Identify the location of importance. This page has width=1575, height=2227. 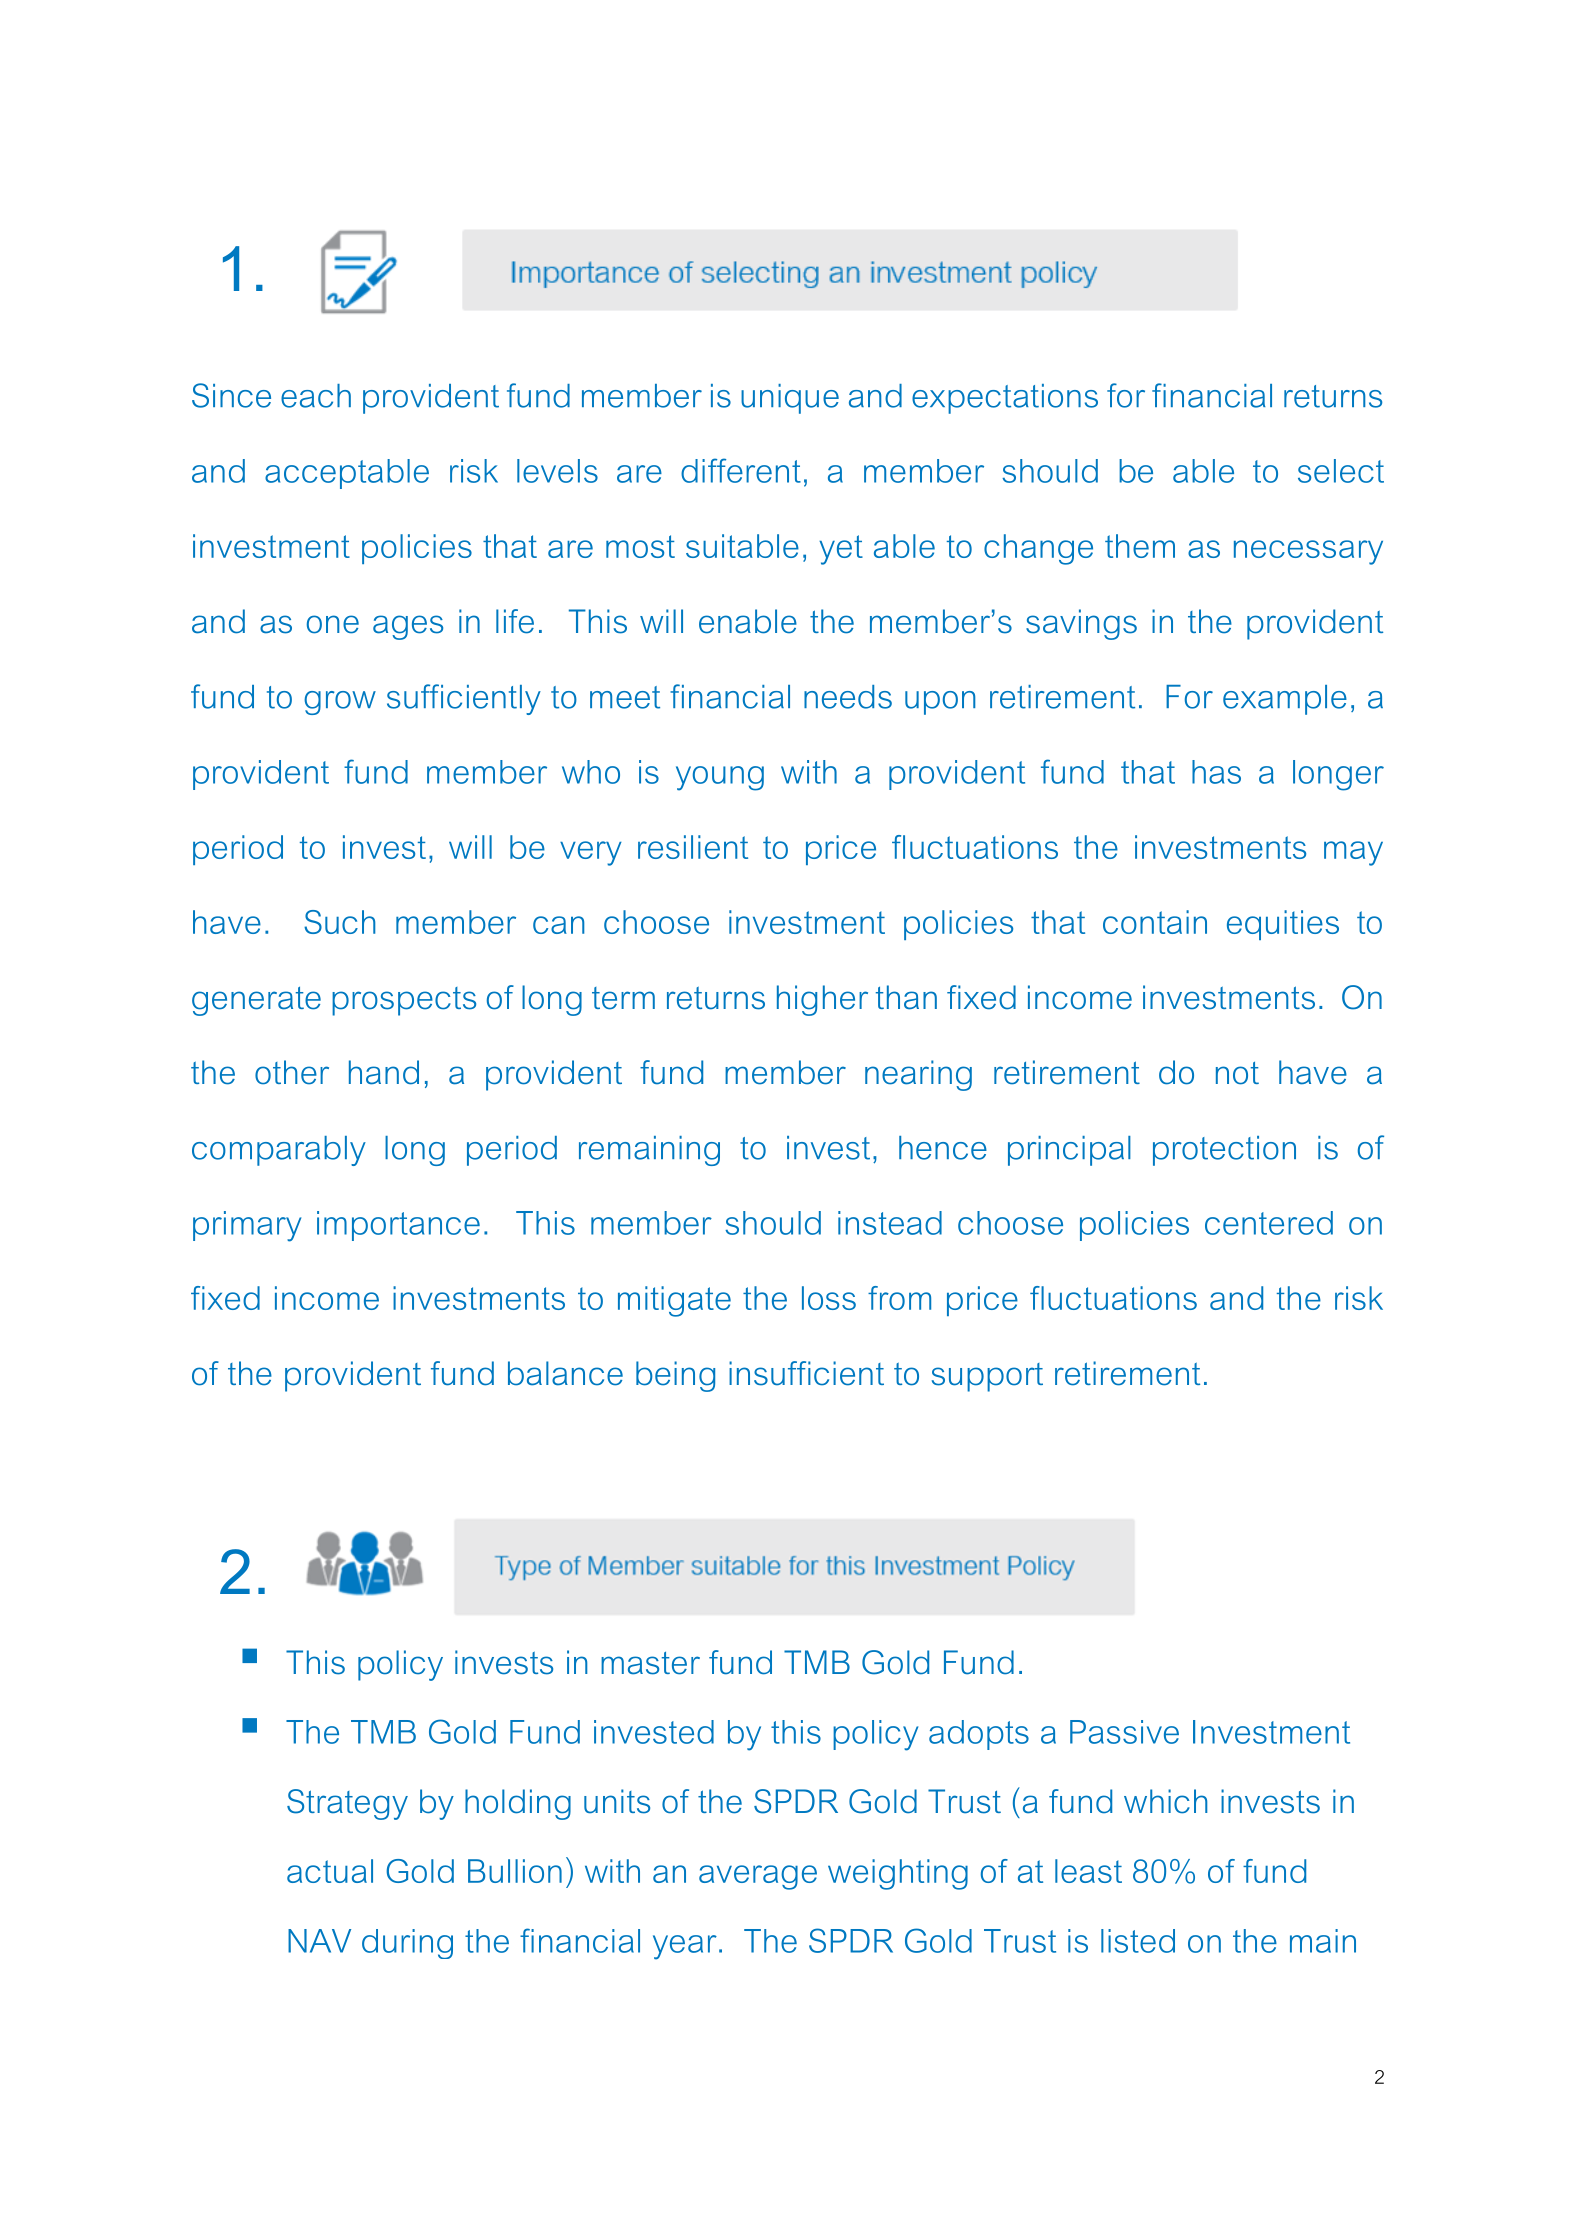
(398, 1226).
